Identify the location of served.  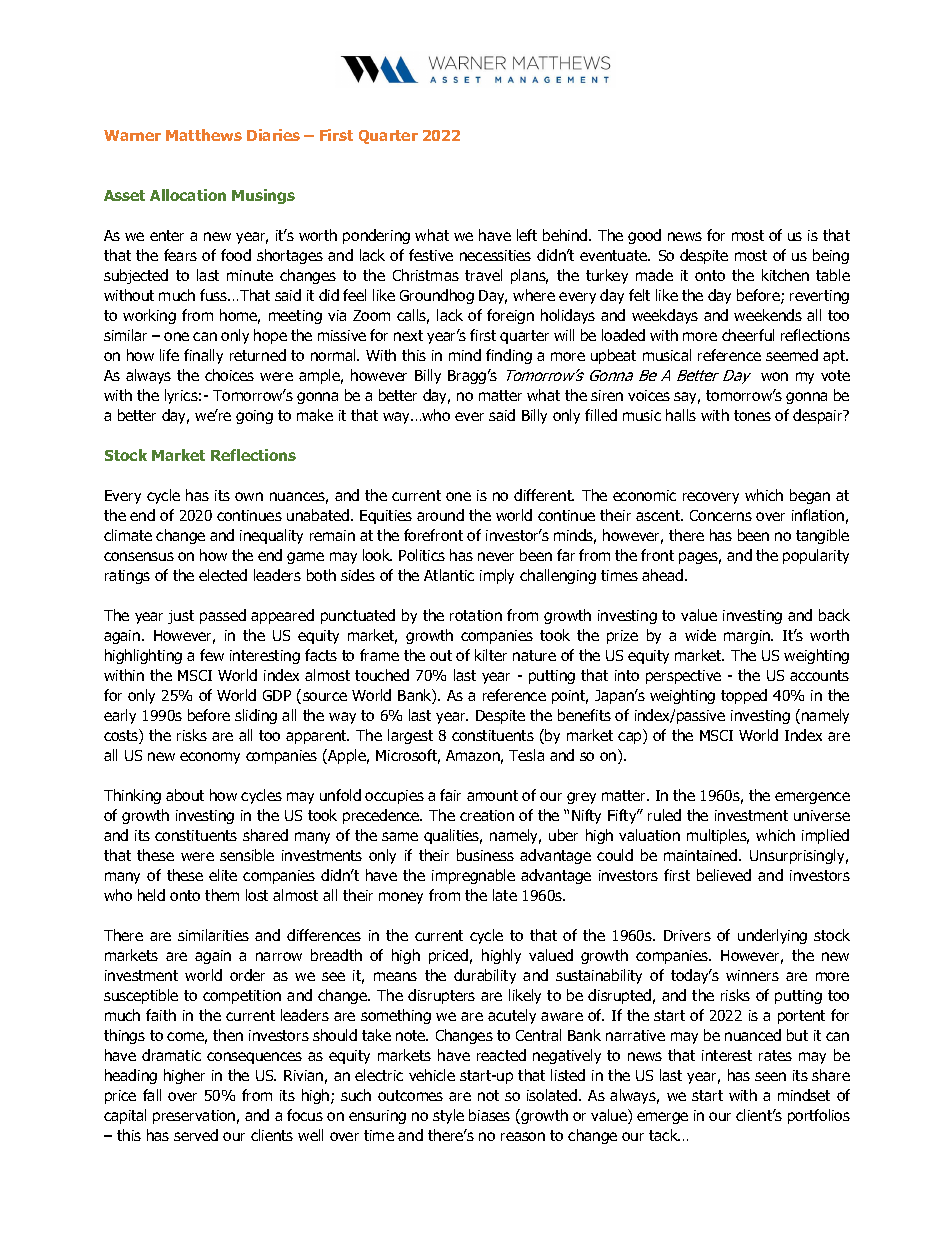
(196, 1135).
